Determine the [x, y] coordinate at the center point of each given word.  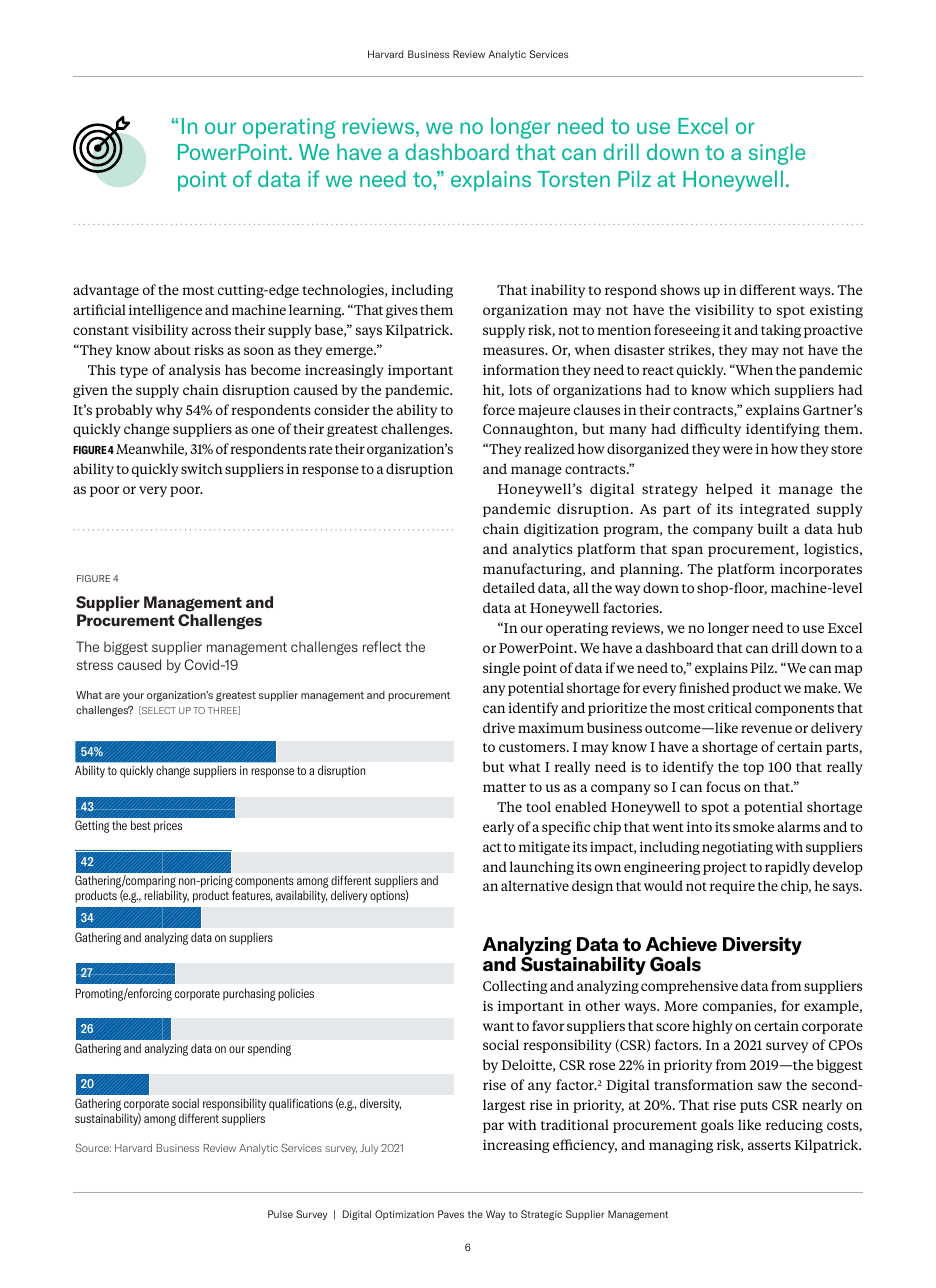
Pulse [280, 1214]
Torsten [573, 179]
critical [730, 707]
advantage [106, 291]
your [133, 697]
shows [680, 289]
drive [499, 727]
